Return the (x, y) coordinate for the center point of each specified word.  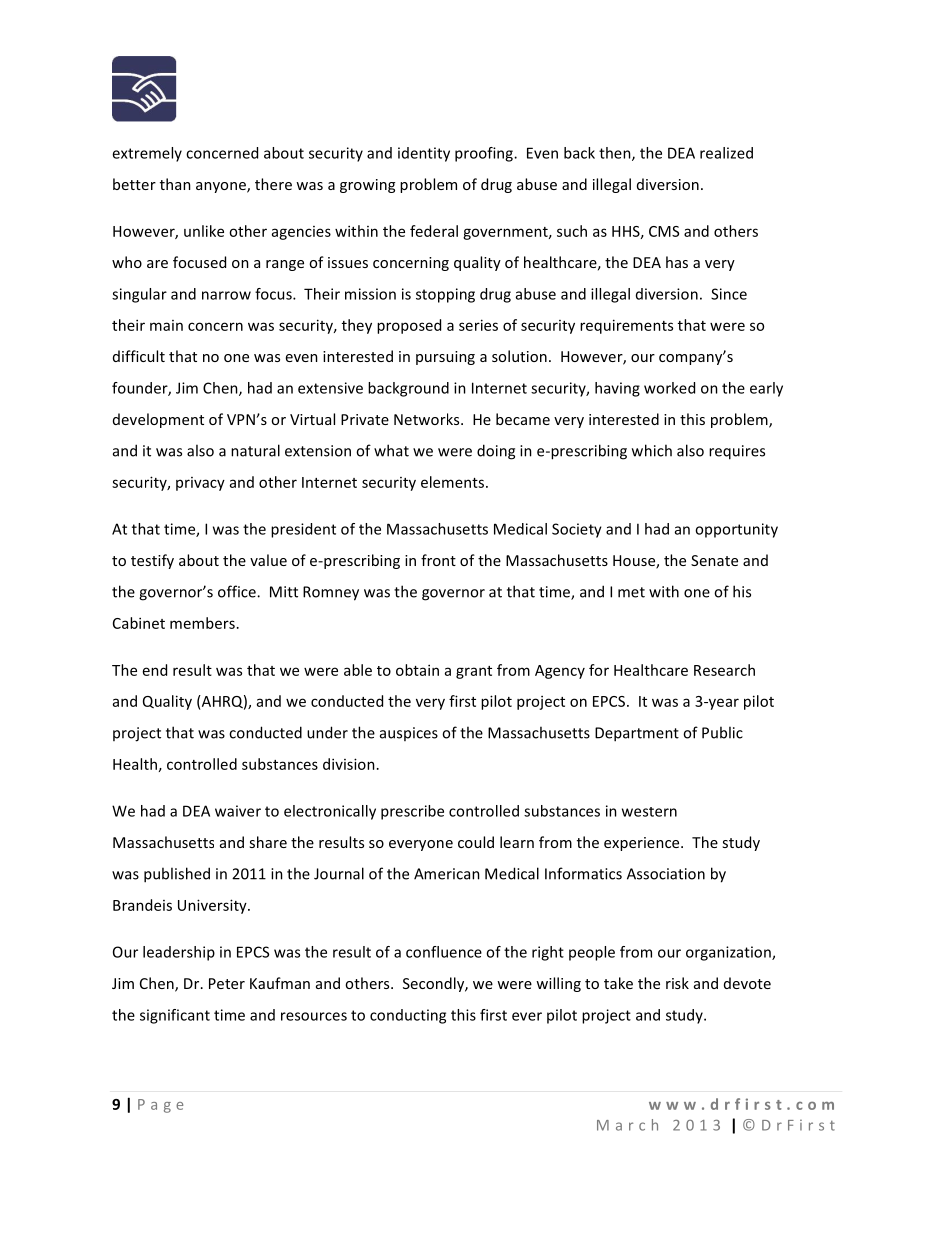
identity (424, 154)
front (438, 560)
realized (726, 153)
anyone (222, 187)
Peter (227, 983)
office (238, 591)
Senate (714, 560)
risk (677, 983)
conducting (408, 1016)
